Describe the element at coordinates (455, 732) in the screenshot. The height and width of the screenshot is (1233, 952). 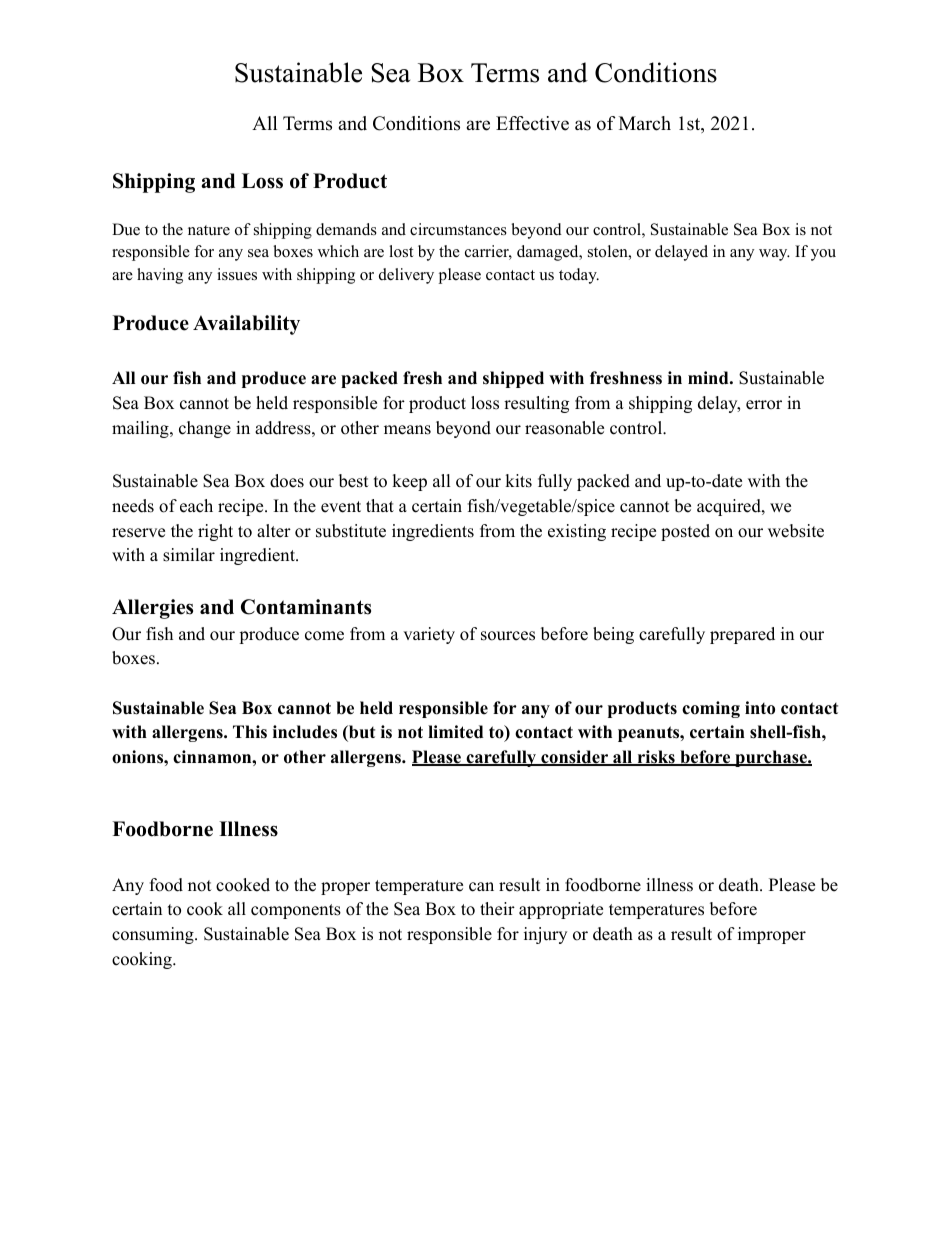
I see `limited` at that location.
